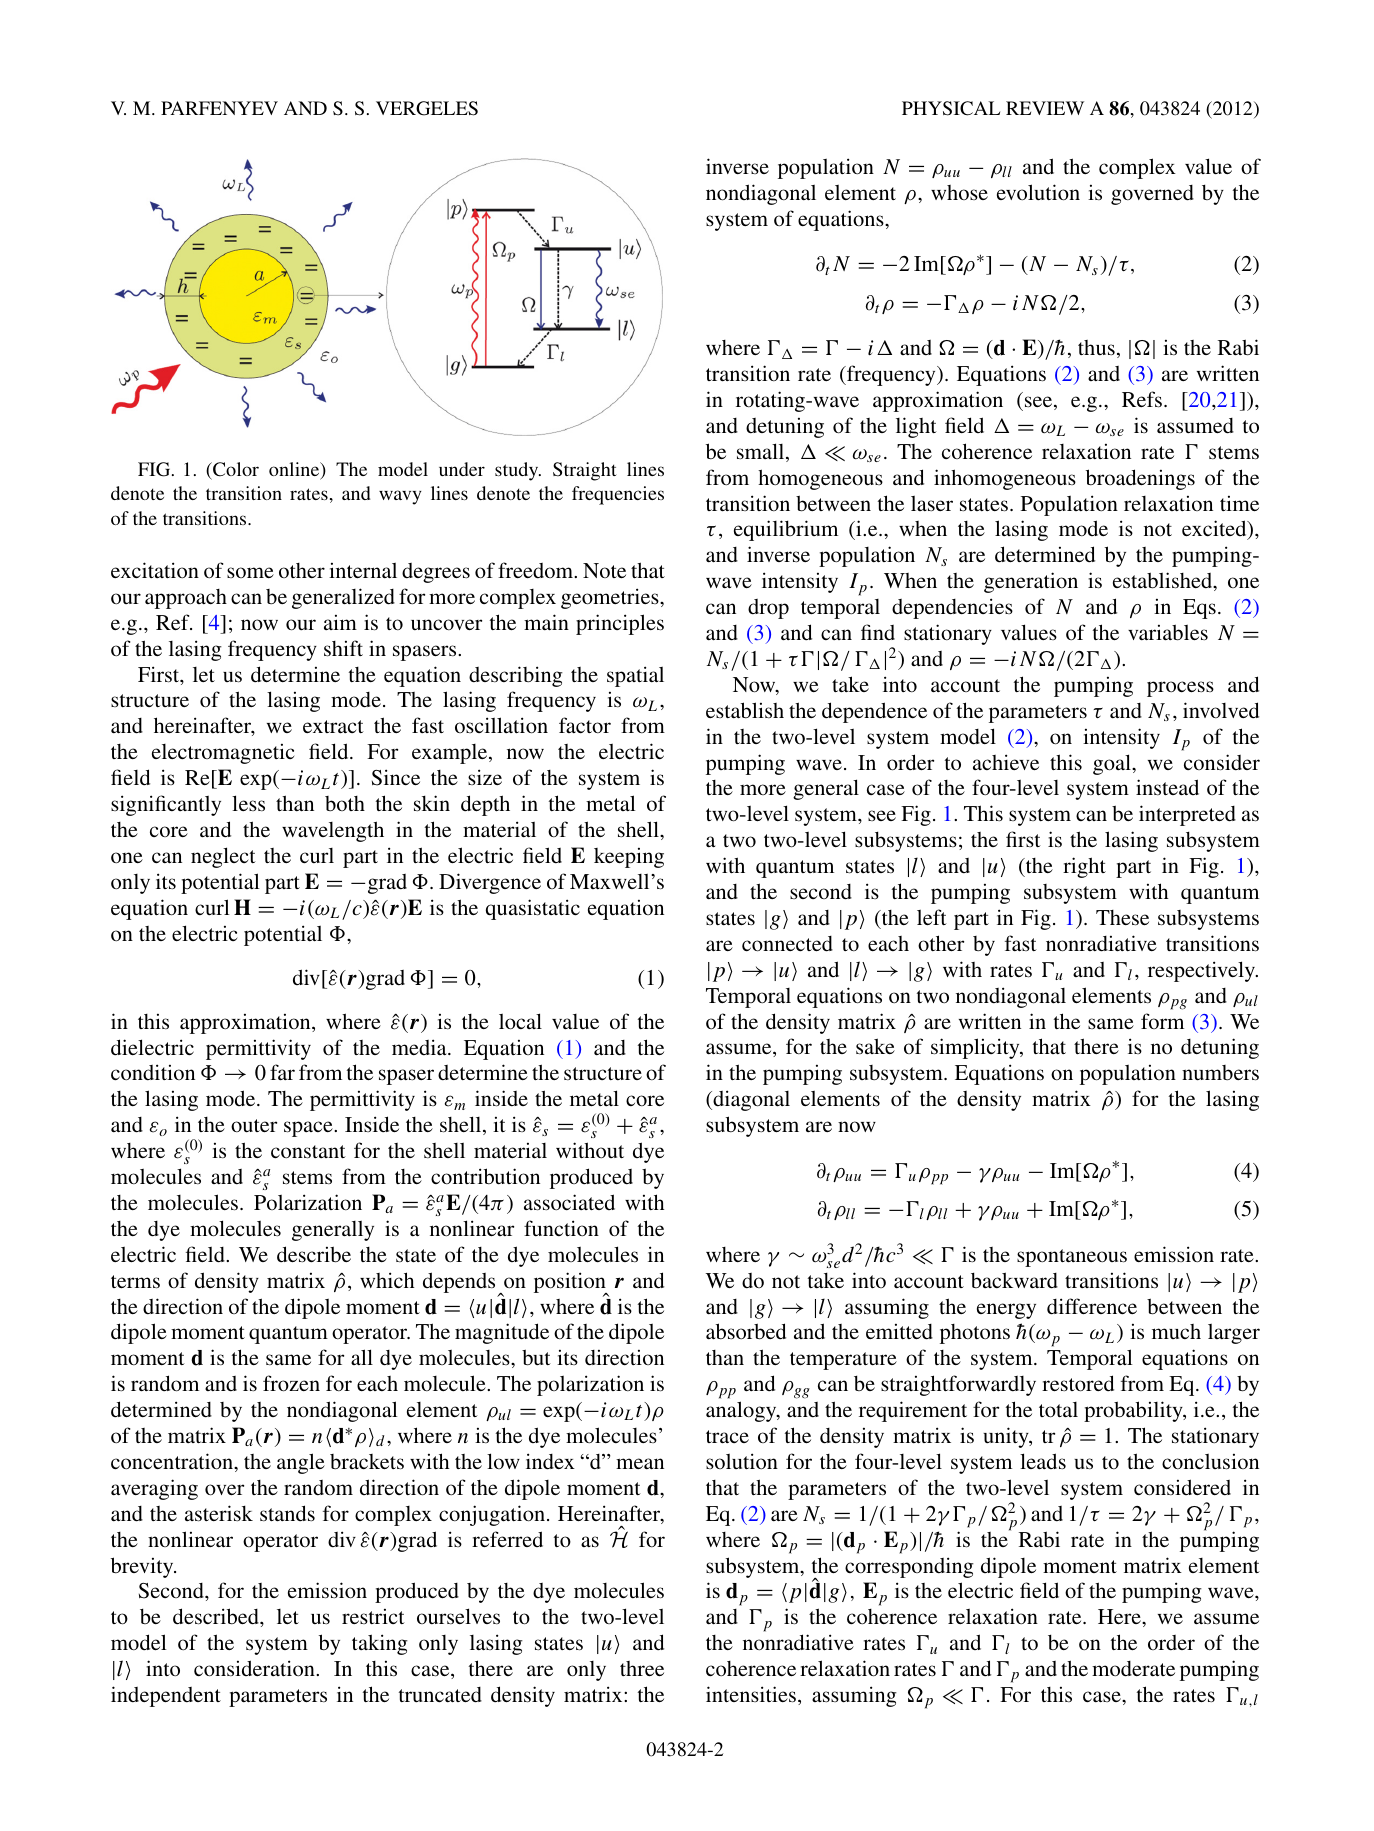 The height and width of the page is (1831, 1374). Describe the element at coordinates (1122, 918) in the page. I see `These` at that location.
